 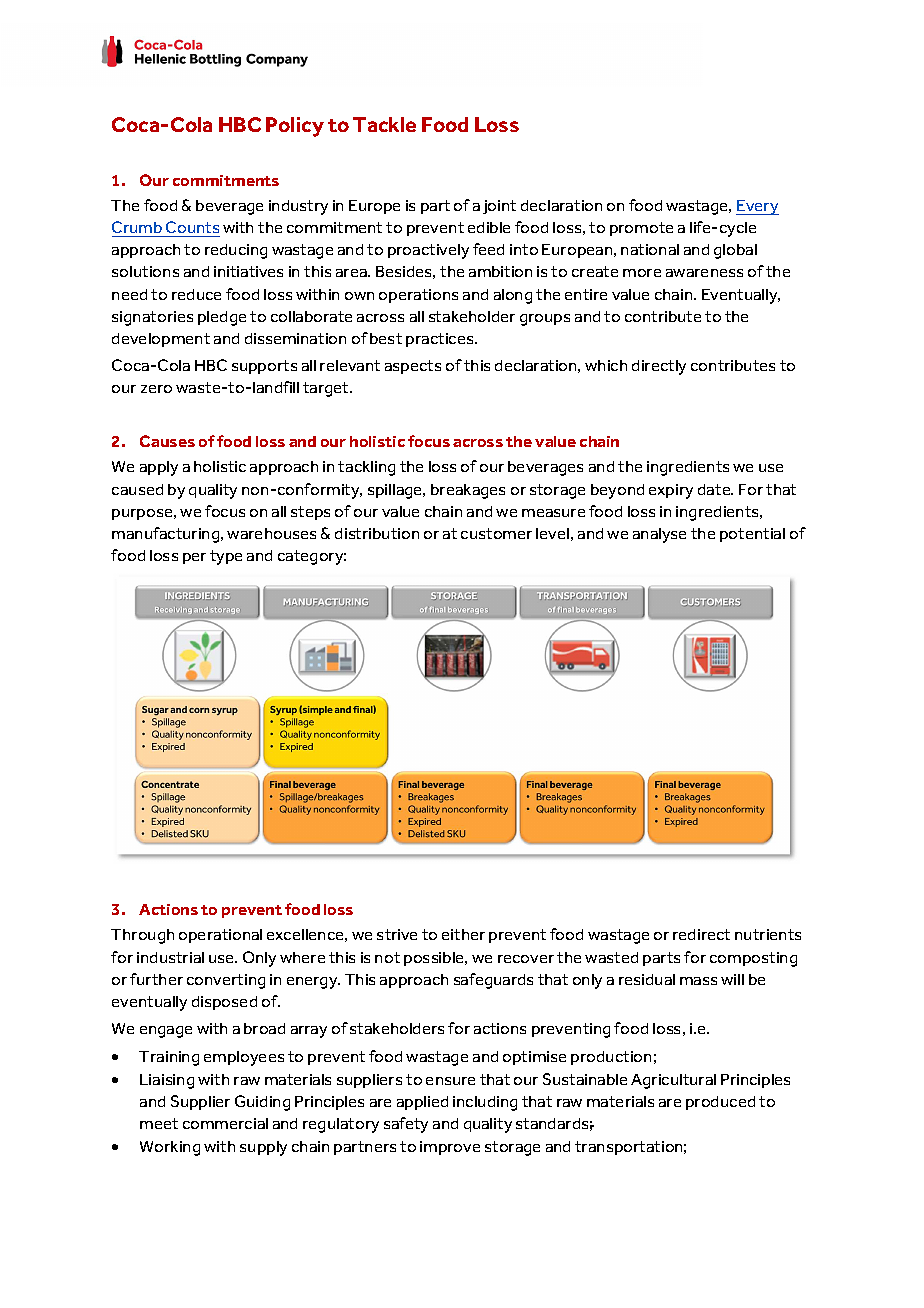 I want to click on Counts, so click(x=192, y=227).
